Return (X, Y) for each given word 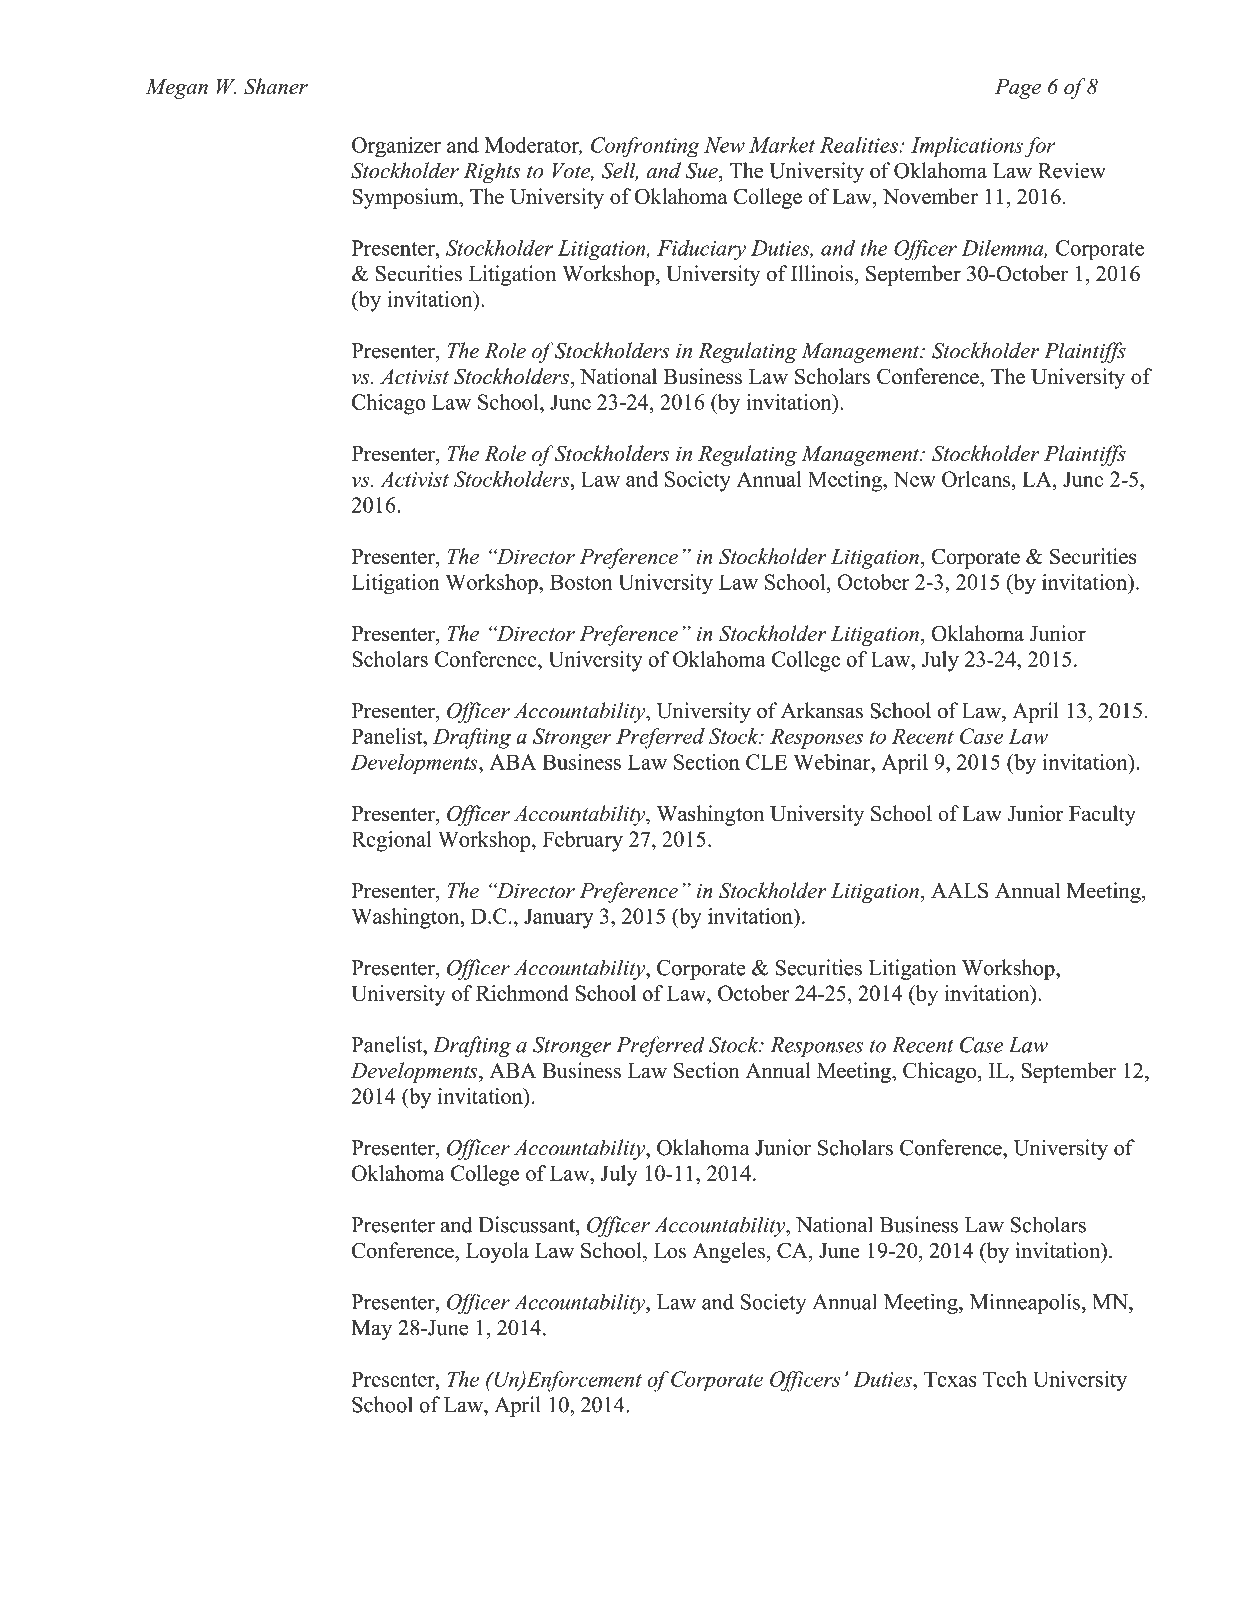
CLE (766, 762)
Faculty (1102, 815)
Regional (391, 841)
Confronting (645, 147)
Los (670, 1251)
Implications (967, 147)
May (371, 1330)
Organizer (396, 147)
